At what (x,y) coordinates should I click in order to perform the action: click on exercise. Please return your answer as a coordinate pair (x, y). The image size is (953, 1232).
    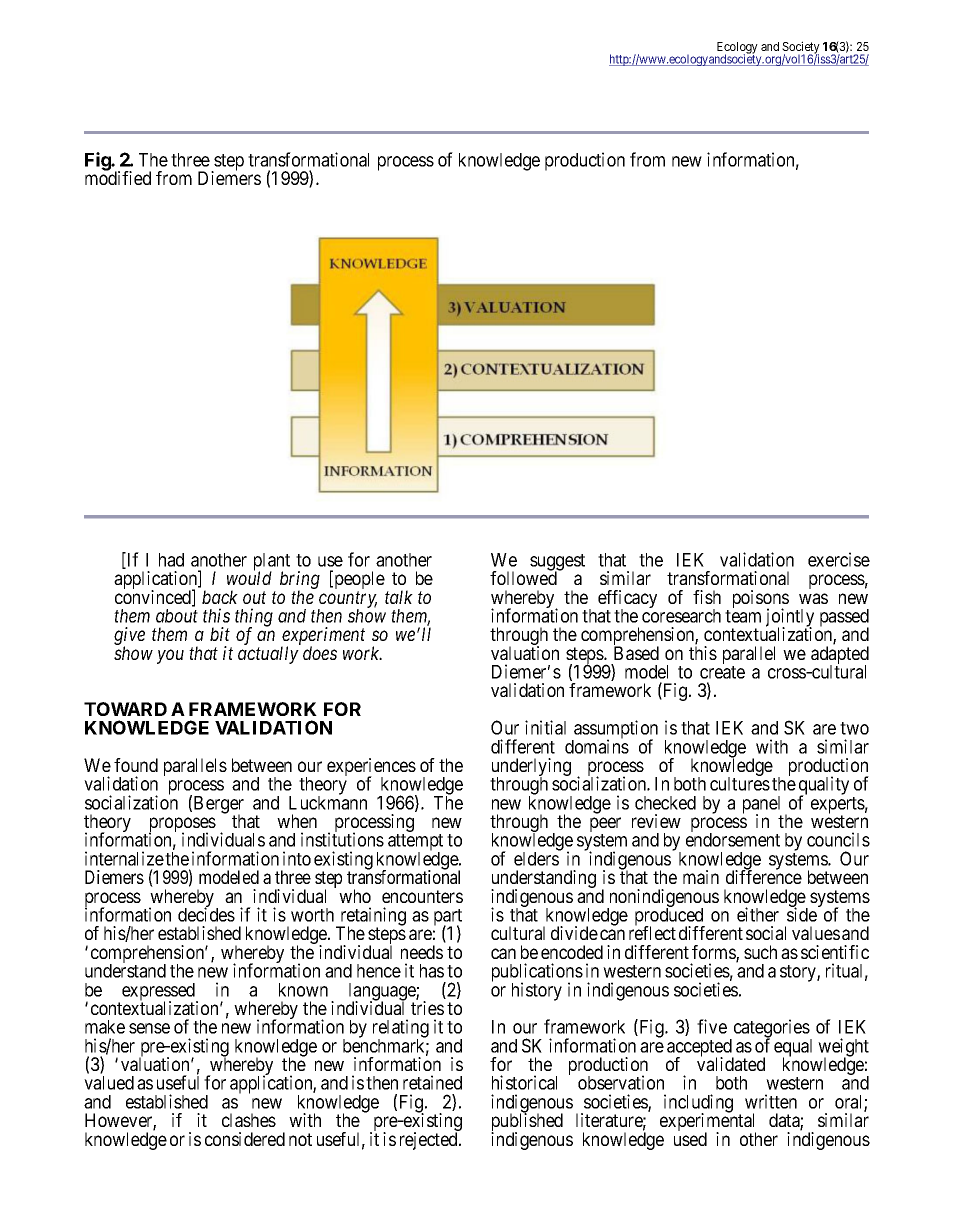
    Looking at the image, I should click on (839, 559).
